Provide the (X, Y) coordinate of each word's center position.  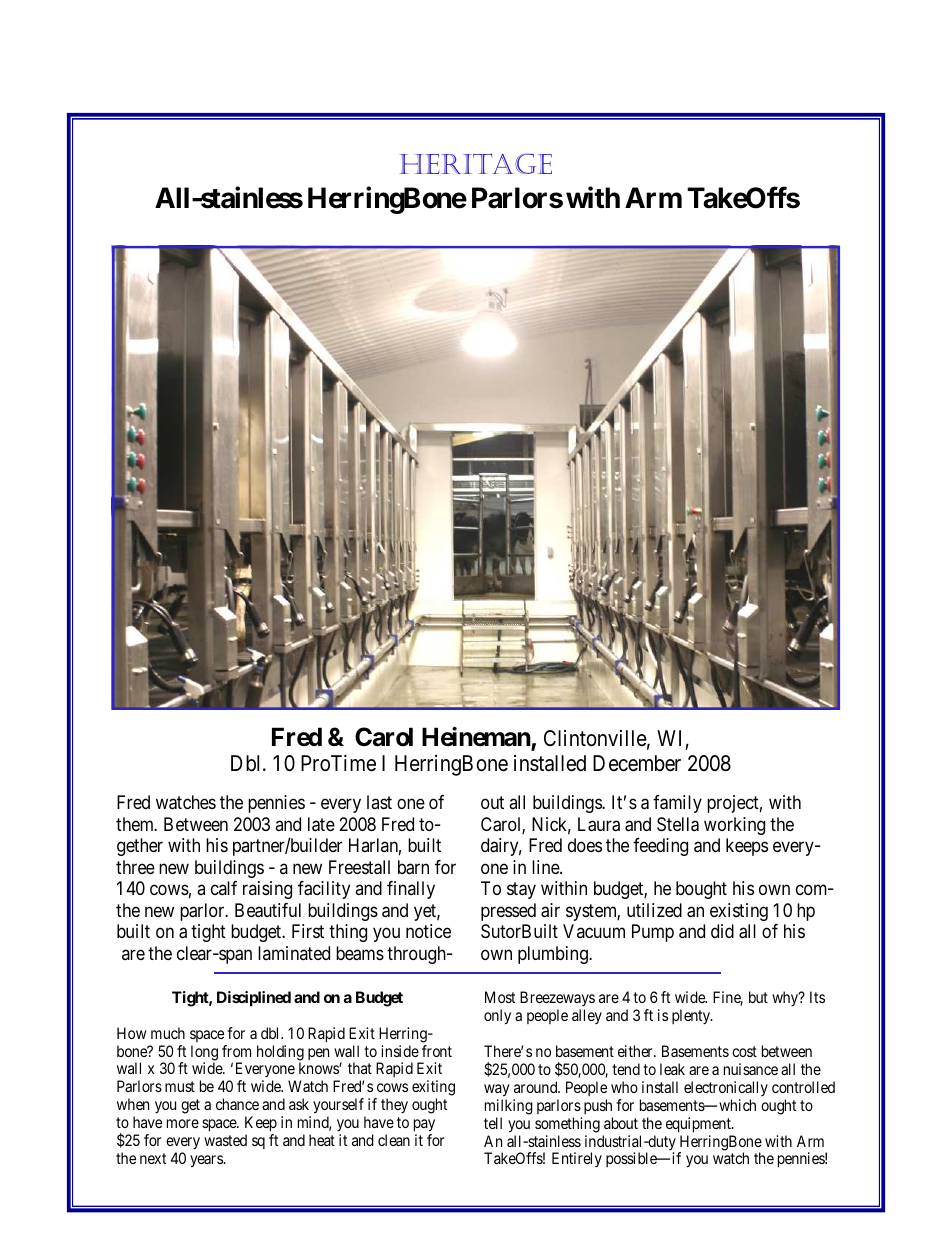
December (637, 763)
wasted (225, 1140)
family (677, 804)
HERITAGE (476, 163)
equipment (699, 1125)
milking (509, 1107)
